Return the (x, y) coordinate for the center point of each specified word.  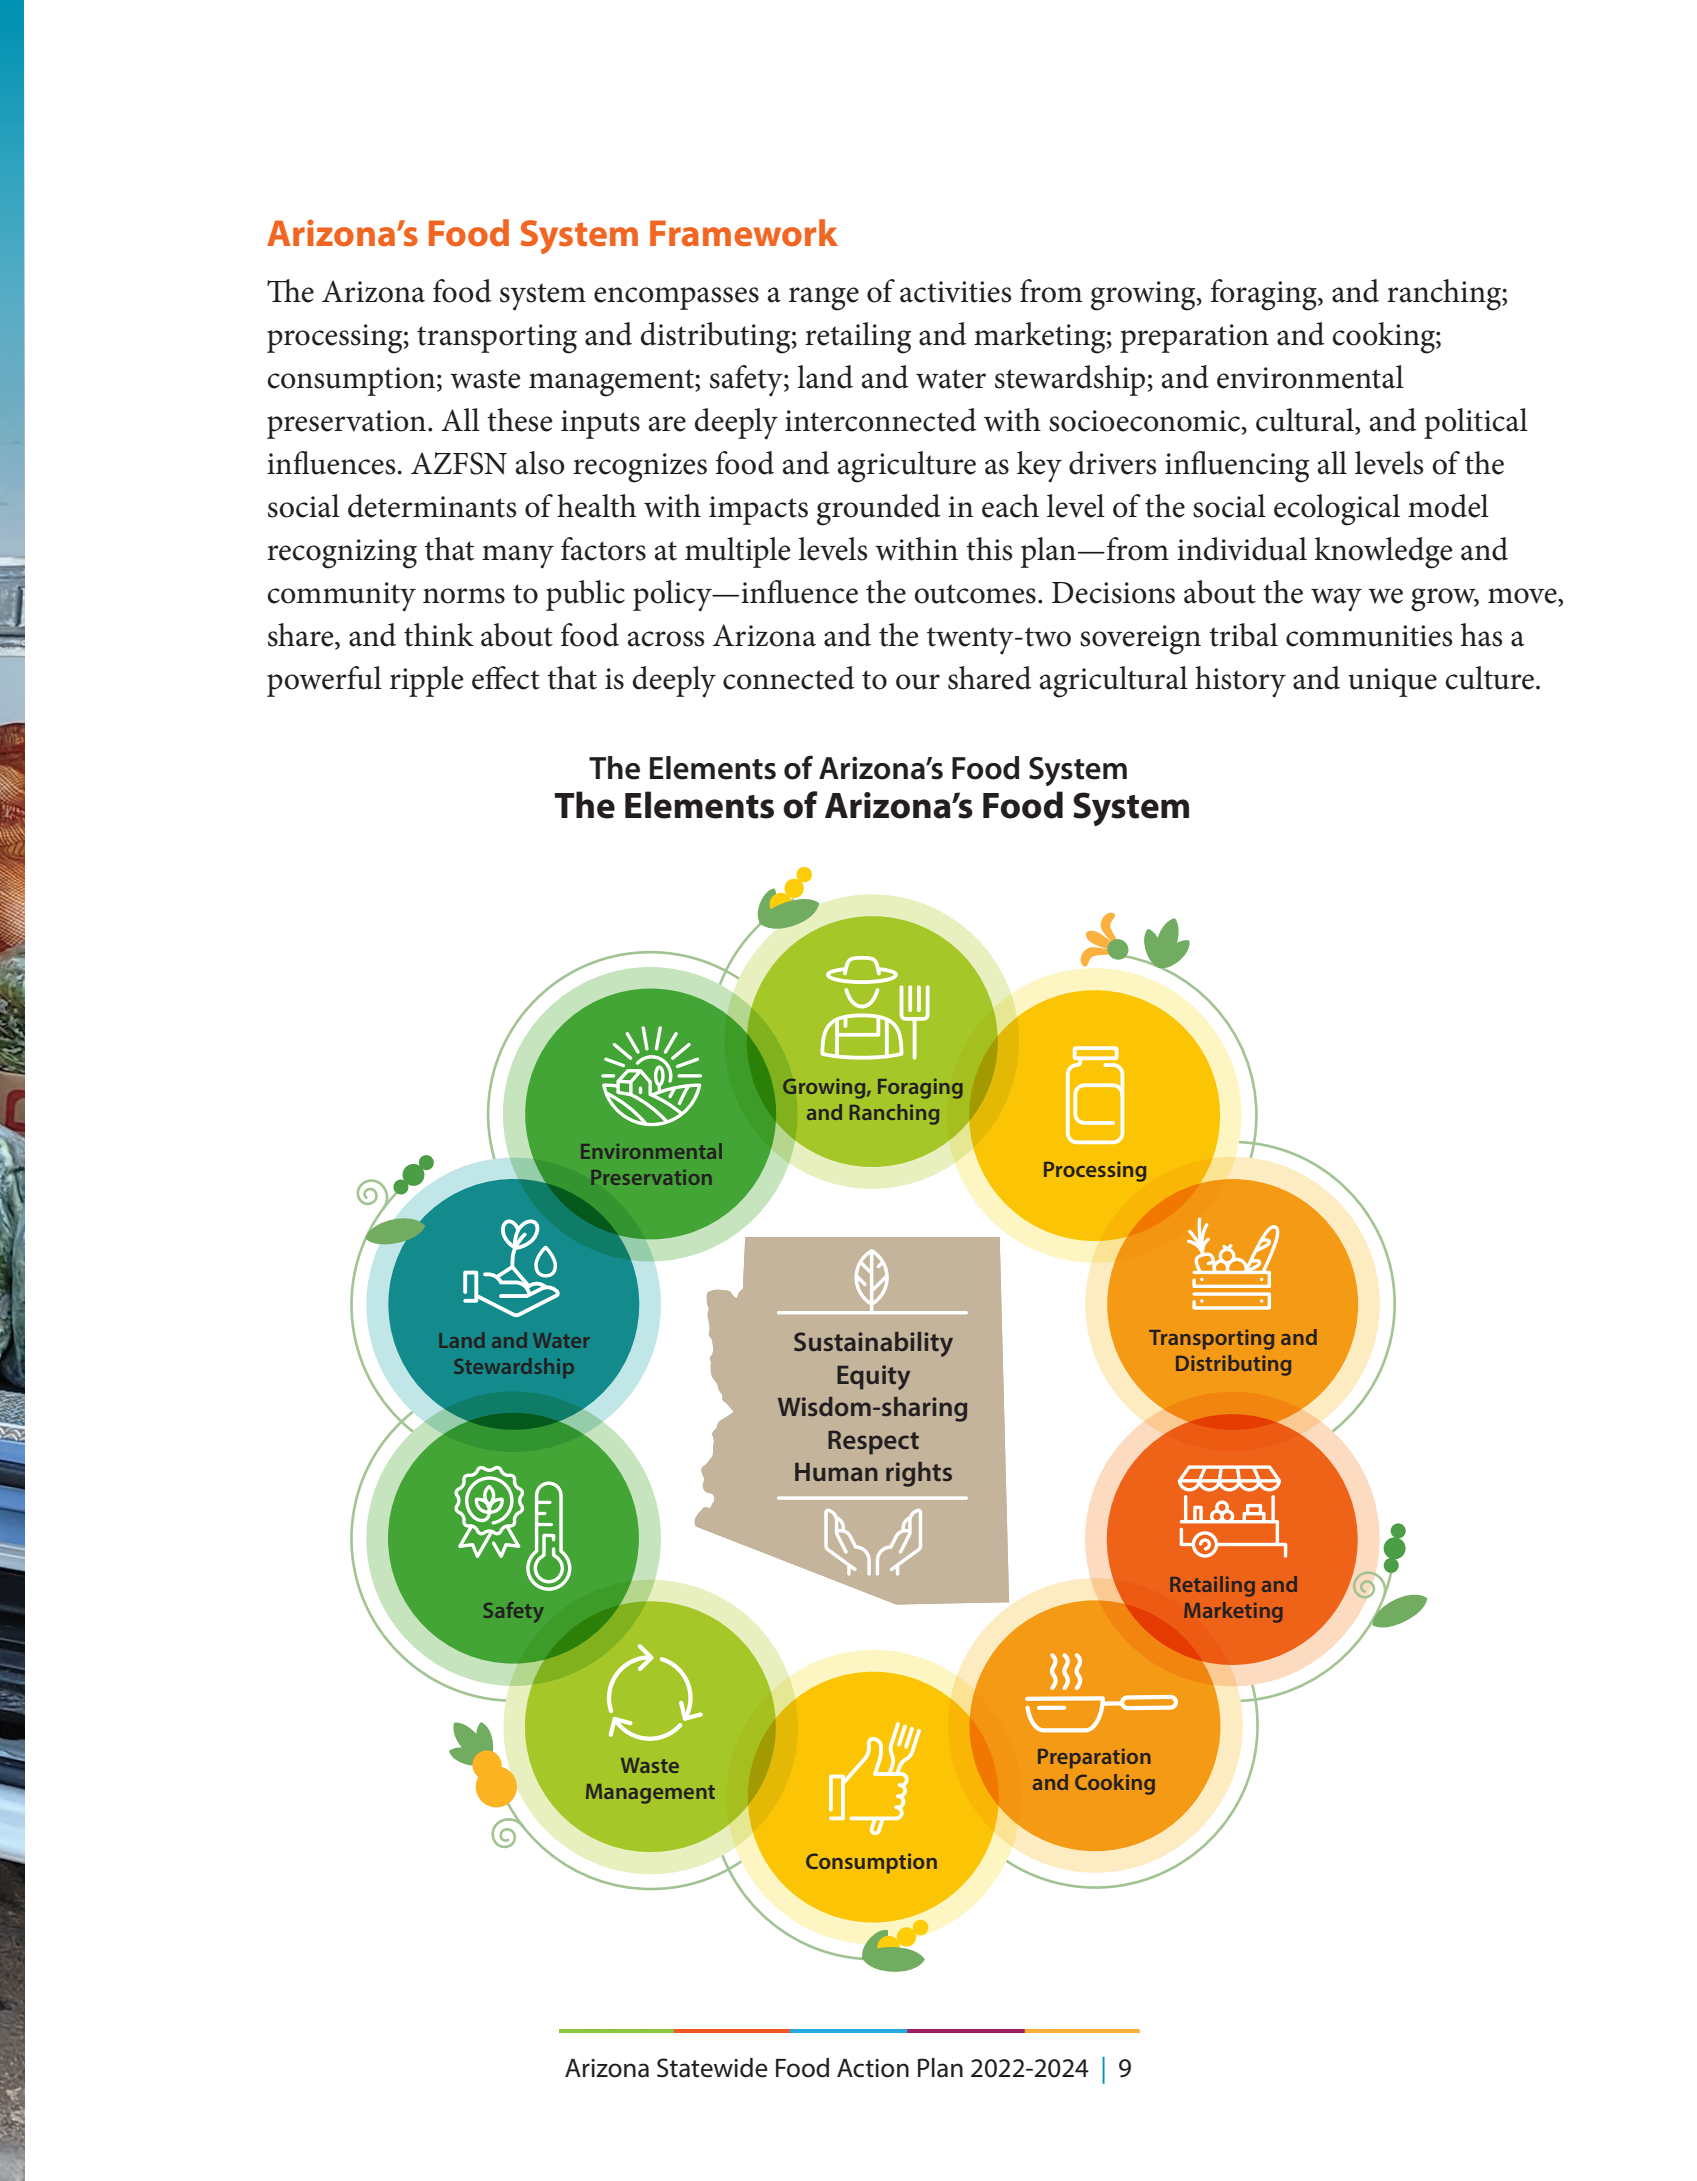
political (1476, 423)
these (520, 420)
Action (873, 2068)
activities (955, 292)
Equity (873, 1377)
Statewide (712, 2068)
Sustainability (873, 1344)
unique (1392, 682)
